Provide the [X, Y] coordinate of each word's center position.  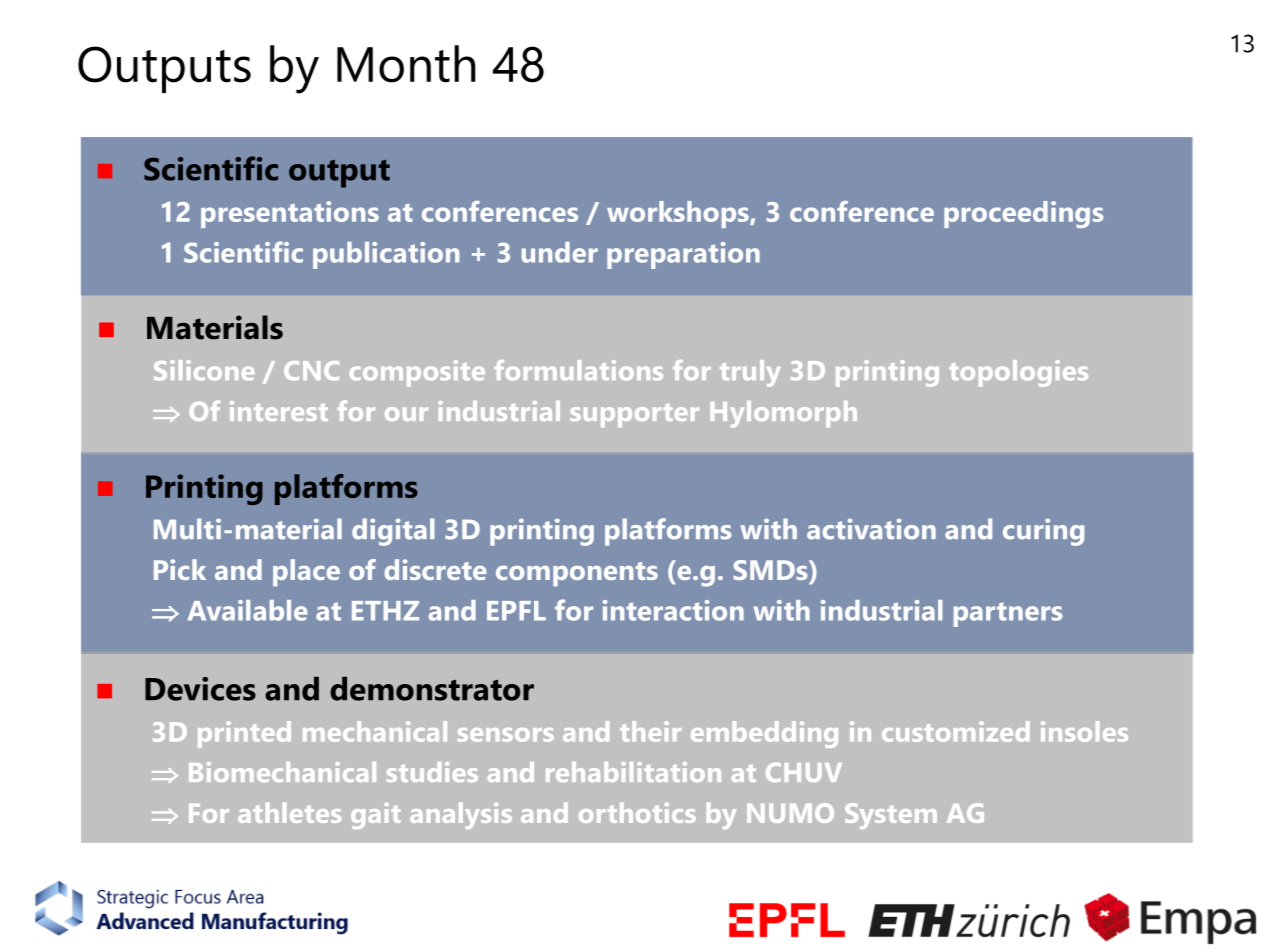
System [891, 816]
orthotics [637, 812]
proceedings [1023, 214]
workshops [679, 214]
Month [406, 64]
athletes [289, 812]
